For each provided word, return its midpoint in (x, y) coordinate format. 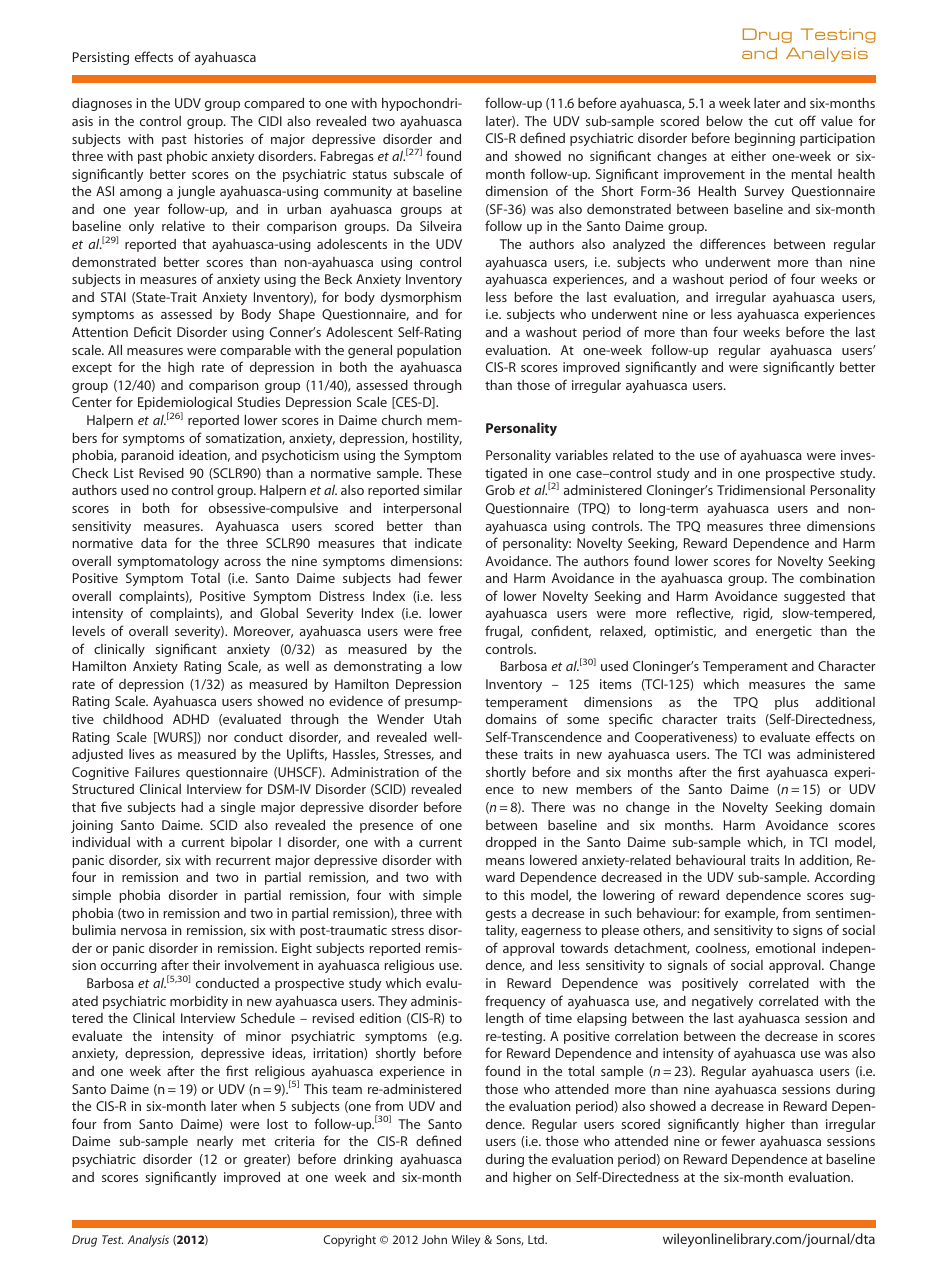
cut (784, 121)
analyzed (639, 245)
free (450, 630)
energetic (784, 632)
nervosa (144, 931)
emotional (785, 948)
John (434, 1239)
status (369, 174)
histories (219, 139)
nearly (215, 1142)
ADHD (191, 719)
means (505, 861)
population (429, 351)
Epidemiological (185, 405)
